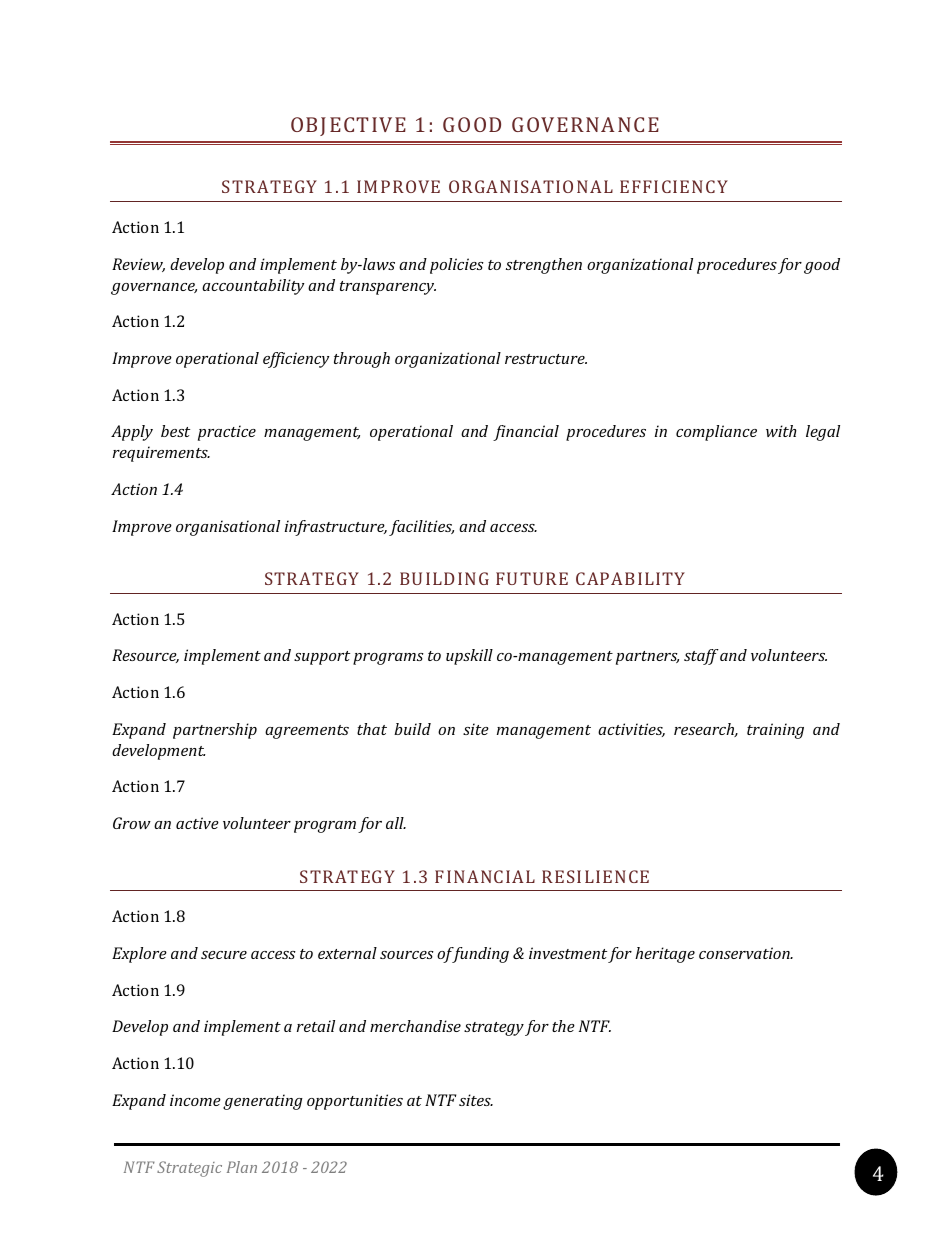  What do you see at coordinates (253, 287) in the image?
I see `accountability` at bounding box center [253, 287].
